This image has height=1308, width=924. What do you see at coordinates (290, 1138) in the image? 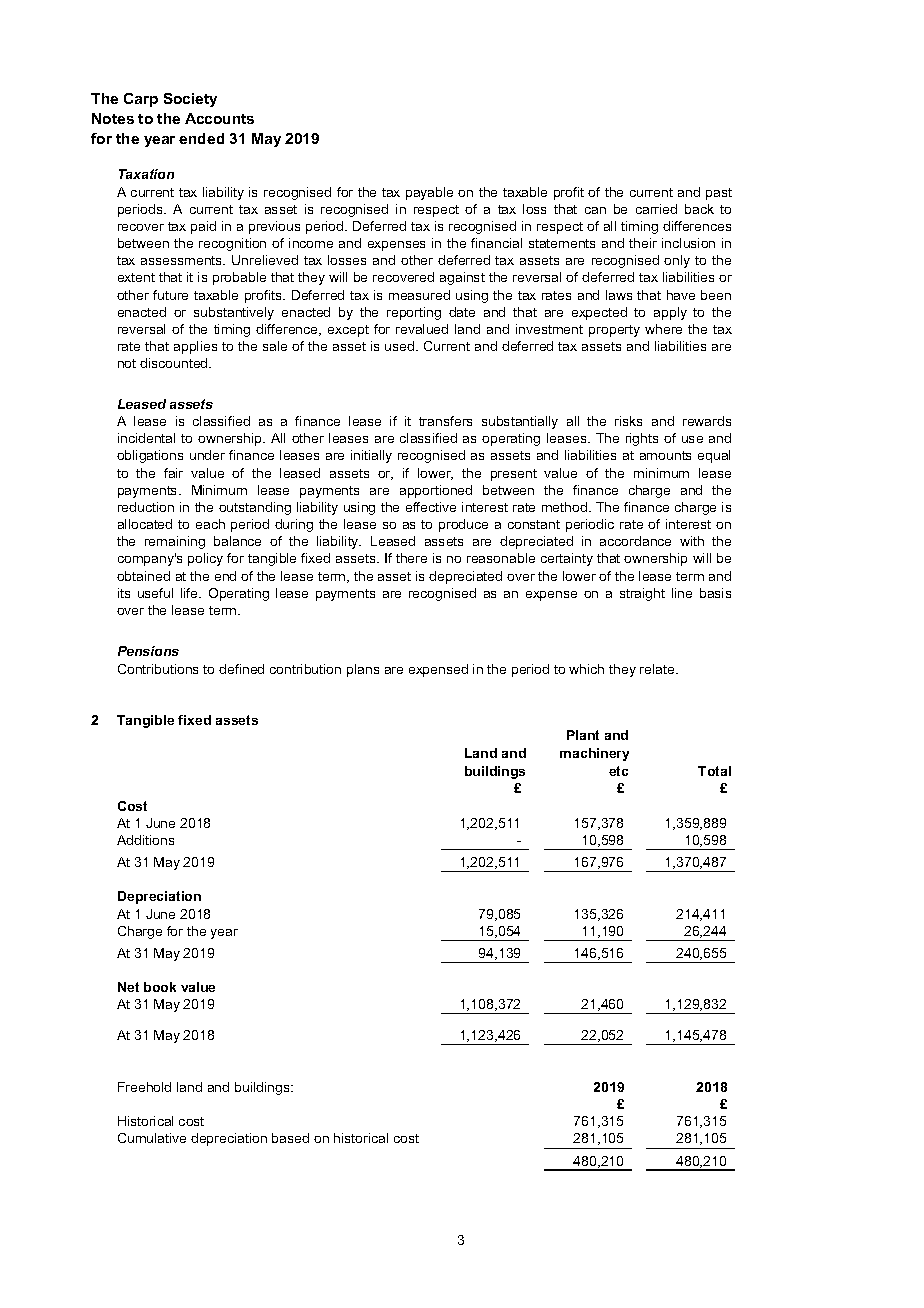
I see `based` at bounding box center [290, 1138].
